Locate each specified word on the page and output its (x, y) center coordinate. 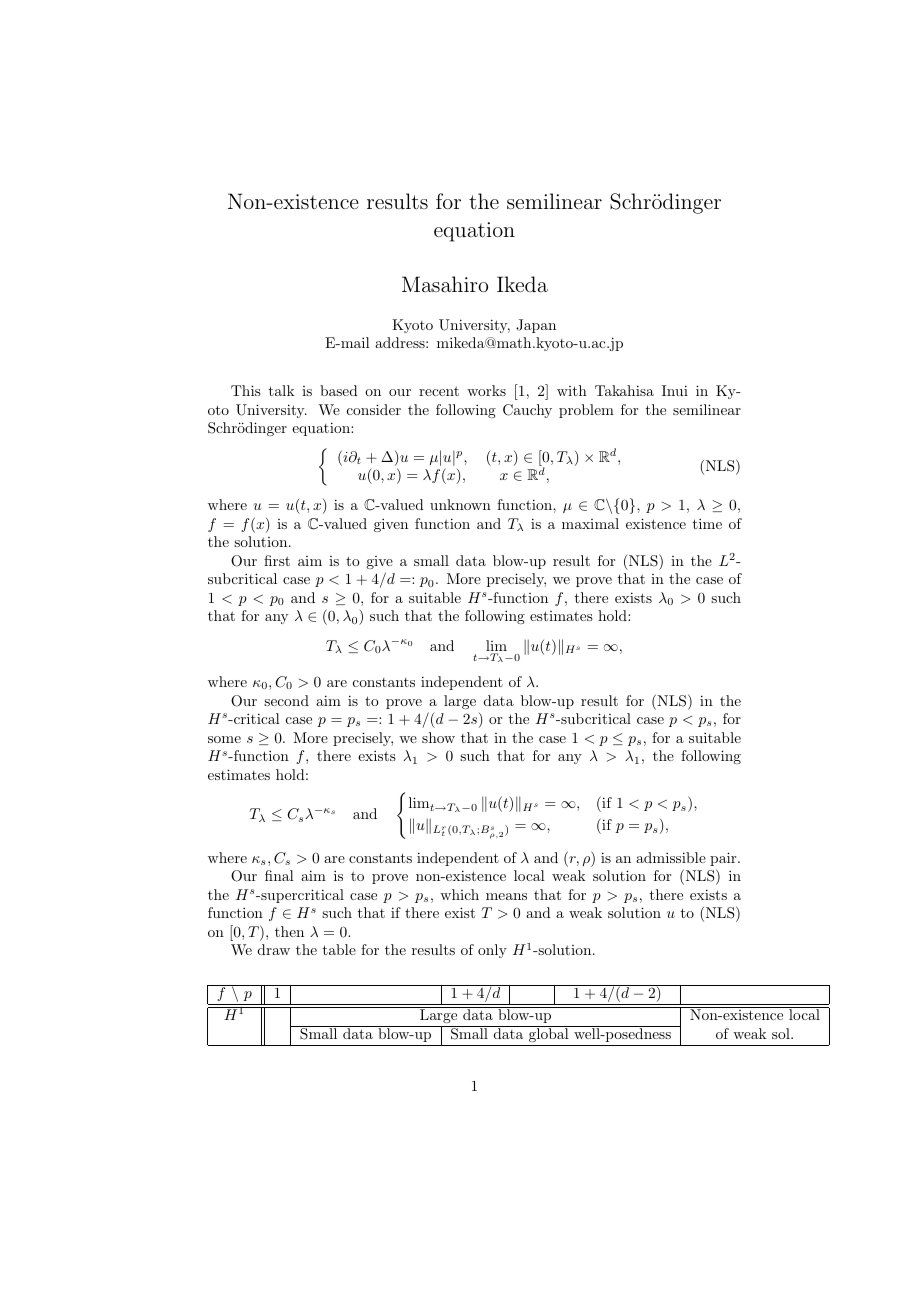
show (438, 737)
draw (274, 949)
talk (282, 390)
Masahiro (445, 284)
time (707, 523)
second (286, 700)
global (549, 1034)
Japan (536, 326)
